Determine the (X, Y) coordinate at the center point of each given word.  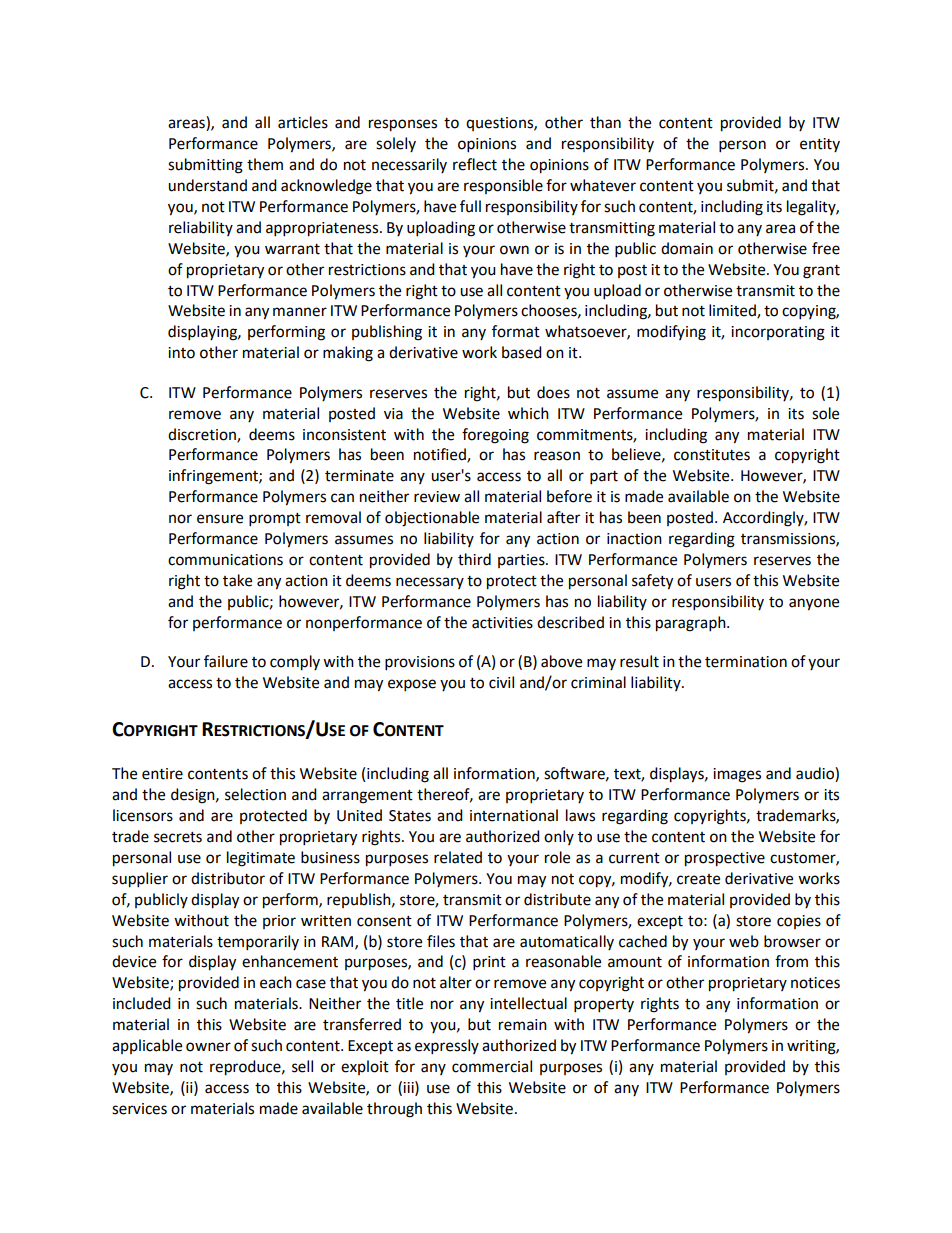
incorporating (778, 333)
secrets (178, 837)
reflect (475, 164)
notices (815, 983)
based (522, 352)
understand (207, 185)
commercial (492, 1066)
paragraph (692, 624)
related (458, 857)
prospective (725, 859)
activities (502, 623)
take (237, 580)
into (181, 353)
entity (820, 145)
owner (208, 1047)
